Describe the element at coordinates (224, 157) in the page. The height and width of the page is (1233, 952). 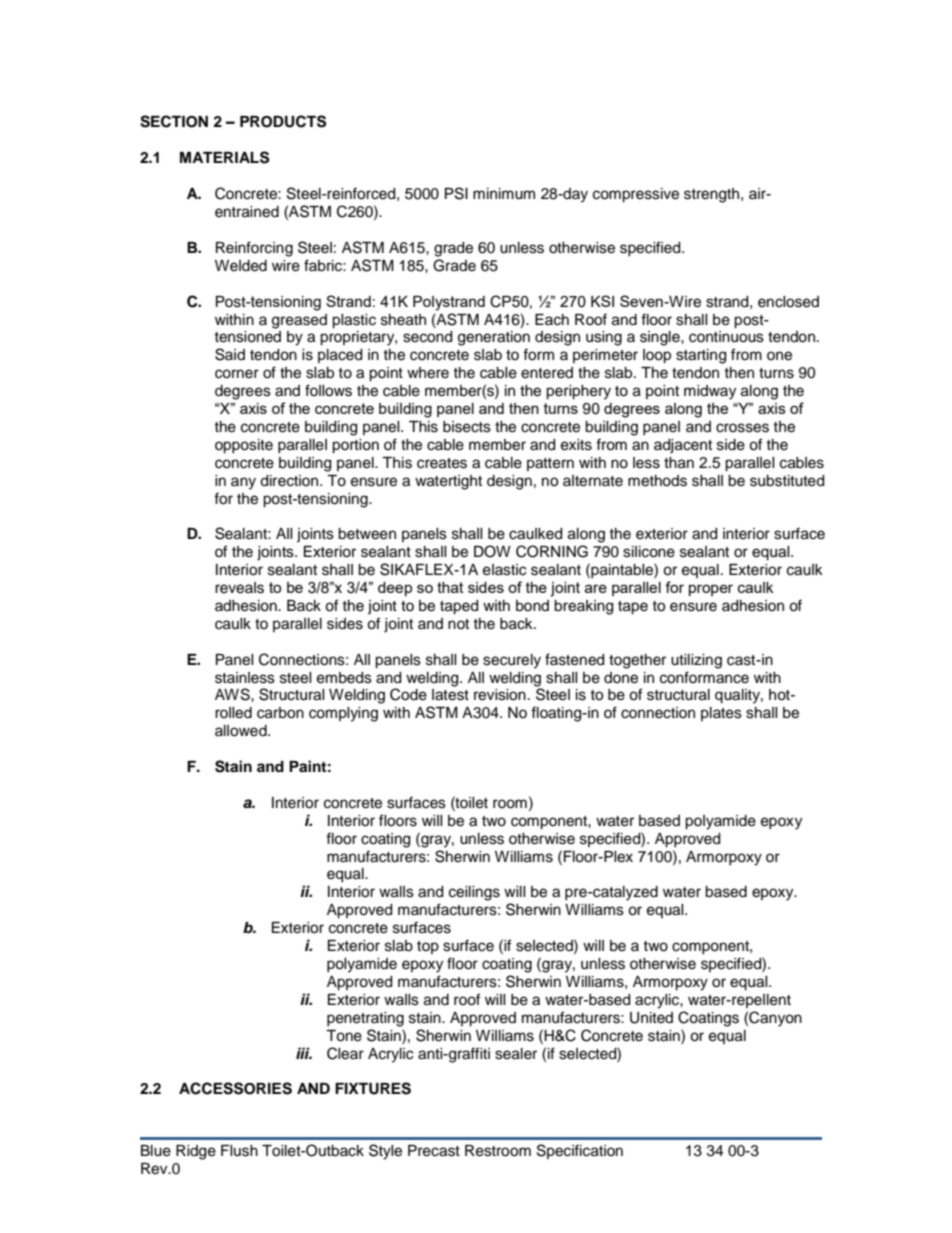
I see `MATERIALS` at that location.
